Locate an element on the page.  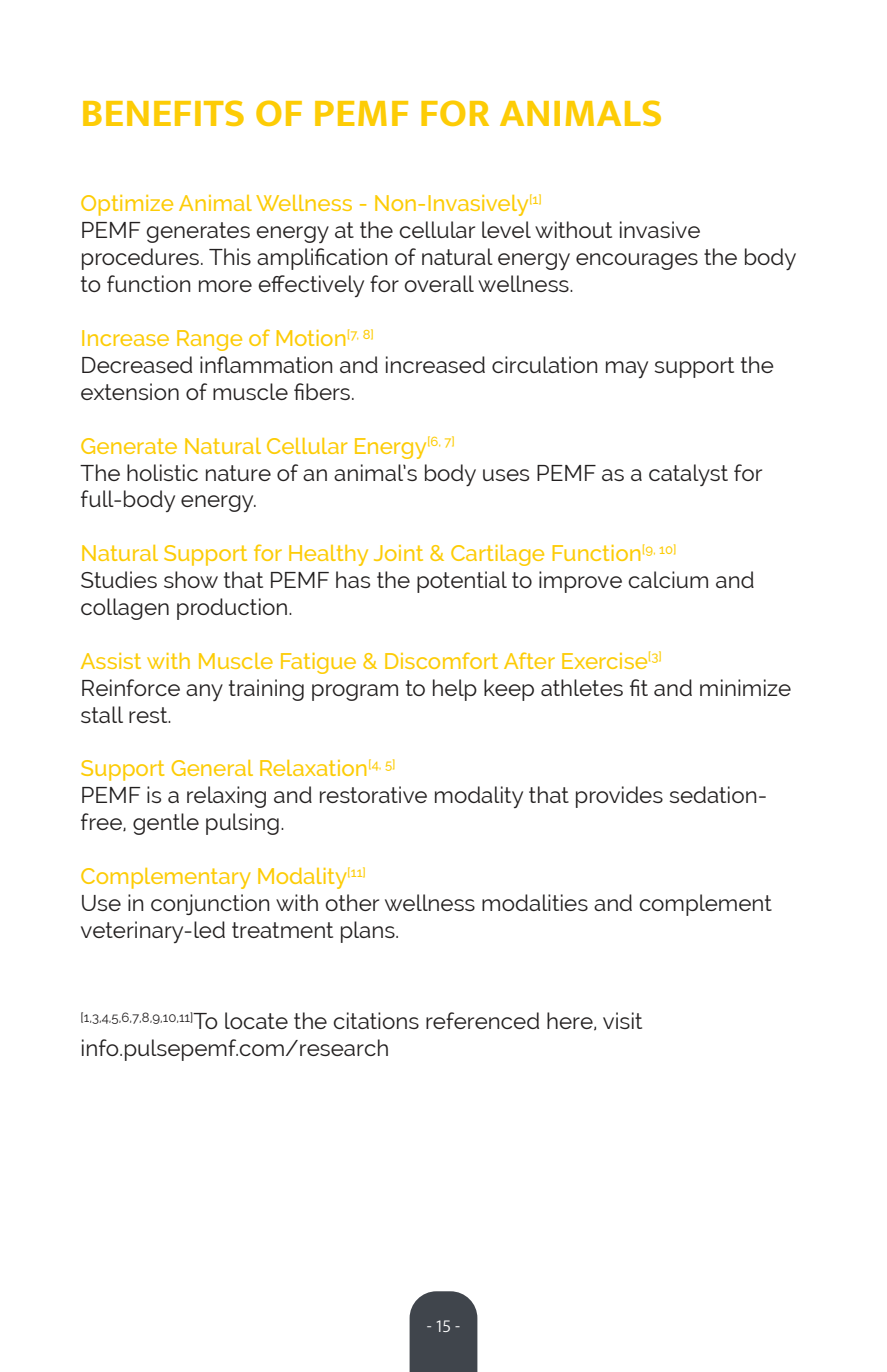
BENEFITS is located at coordinates (163, 113).
